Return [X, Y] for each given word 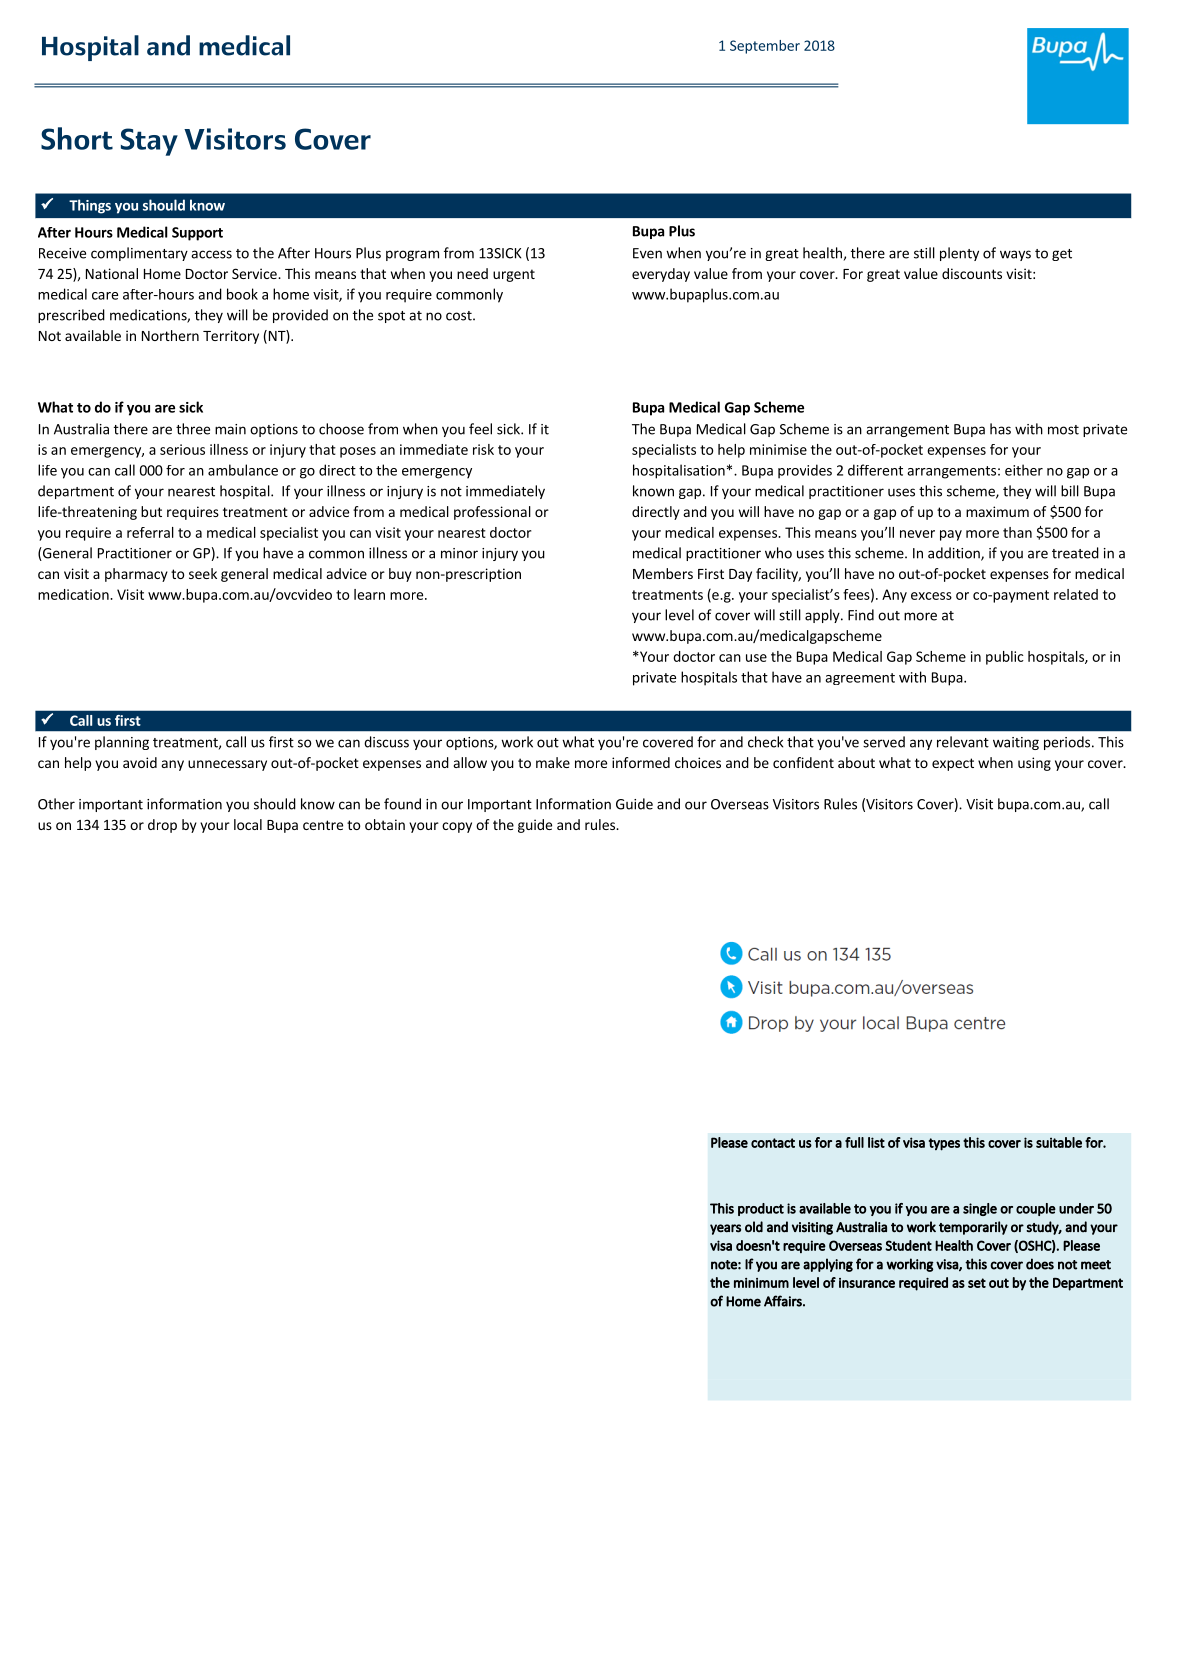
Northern [170, 335]
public [1005, 658]
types [944, 1144]
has [1000, 429]
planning [122, 743]
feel [480, 429]
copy [457, 827]
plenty [959, 254]
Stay [149, 142]
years [725, 1229]
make [553, 762]
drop [162, 826]
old [754, 1227]
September [765, 47]
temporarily [973, 1228]
